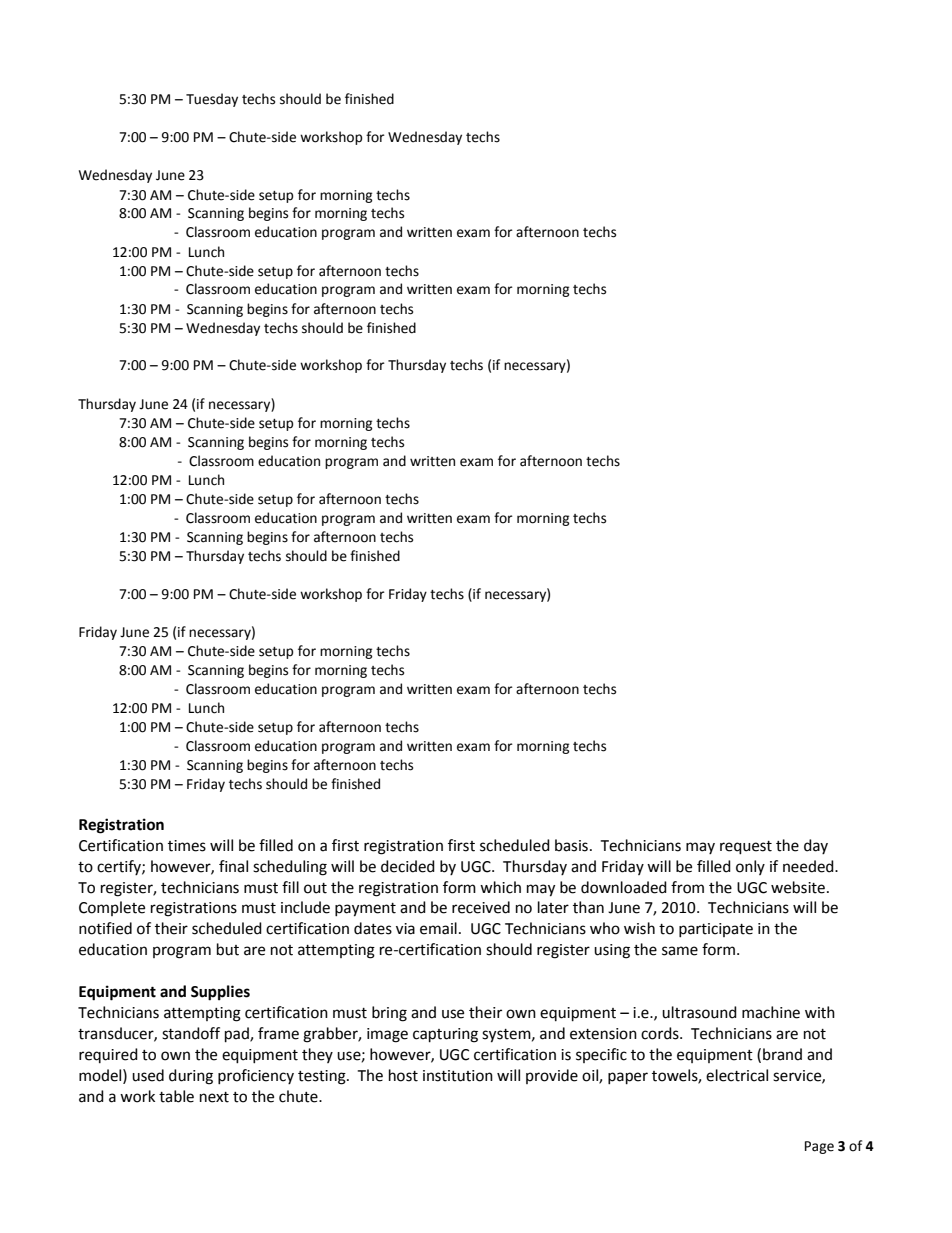 The width and height of the screenshot is (952, 1233). Describe the element at coordinates (746, 848) in the screenshot. I see `request` at that location.
